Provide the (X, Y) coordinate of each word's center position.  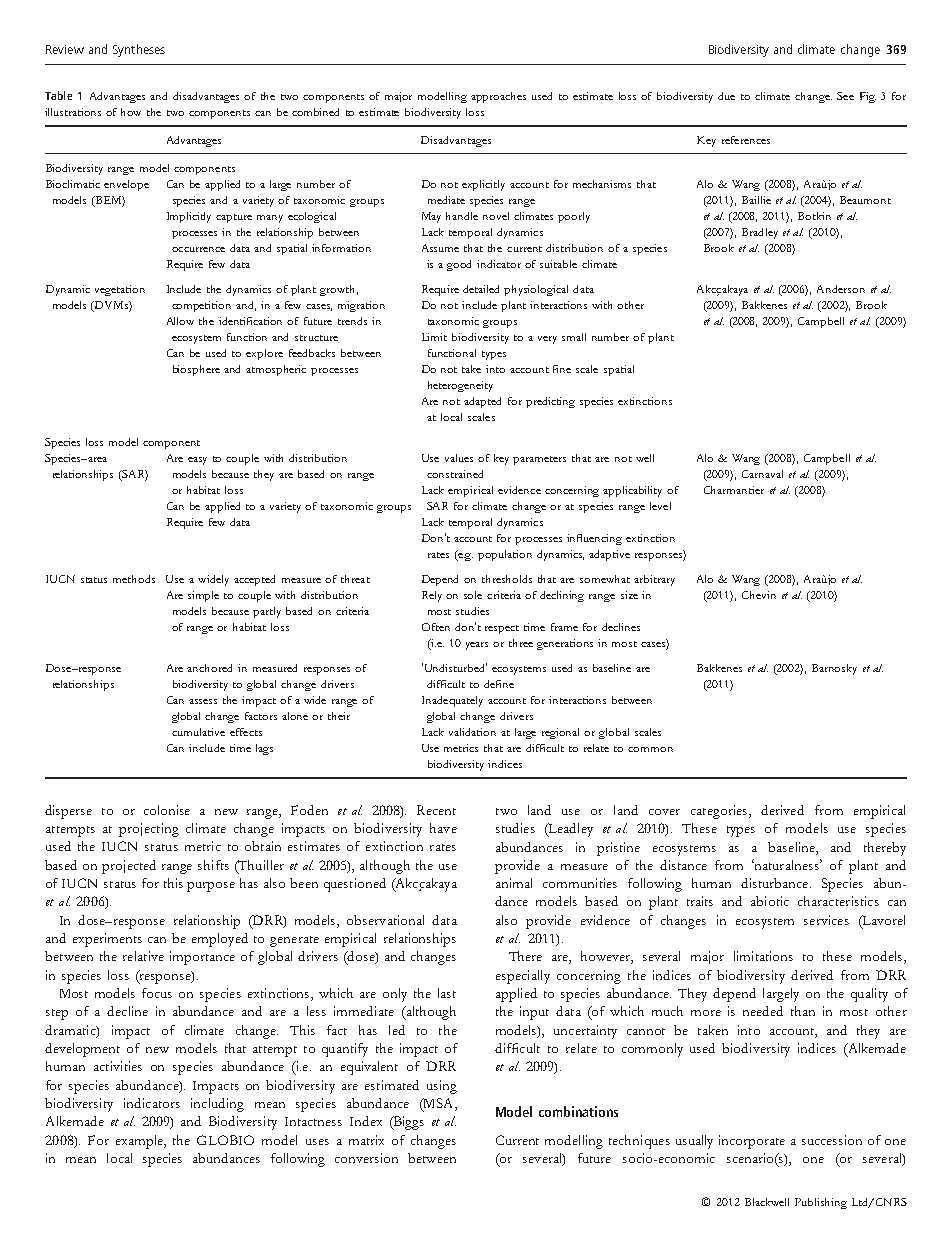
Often (436, 627)
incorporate (752, 1142)
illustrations (73, 112)
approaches (498, 97)
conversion (366, 1158)
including (217, 1105)
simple (203, 596)
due (726, 96)
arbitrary (654, 580)
